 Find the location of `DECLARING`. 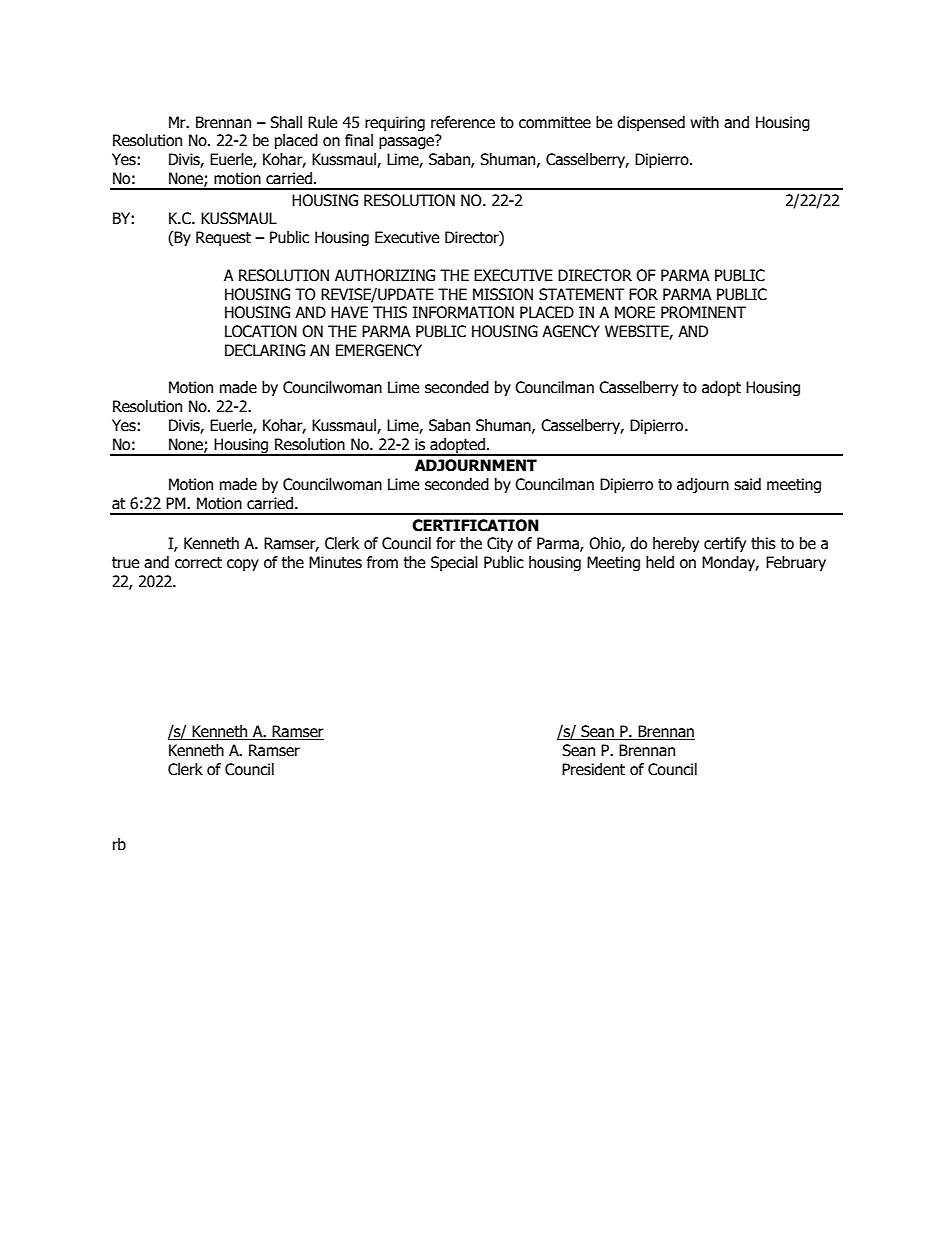

DECLARING is located at coordinates (265, 350).
